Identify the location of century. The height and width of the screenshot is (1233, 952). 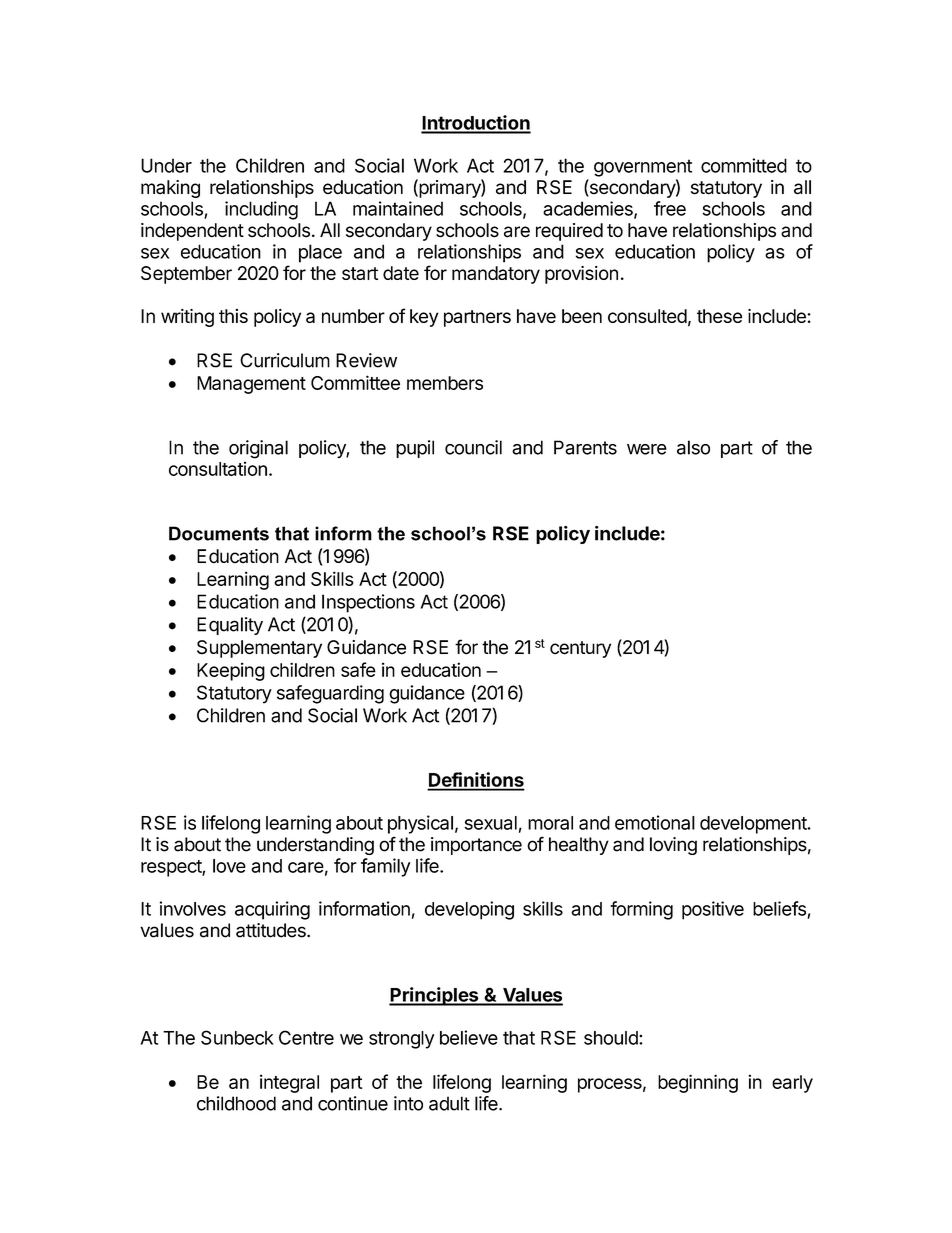
(580, 649).
